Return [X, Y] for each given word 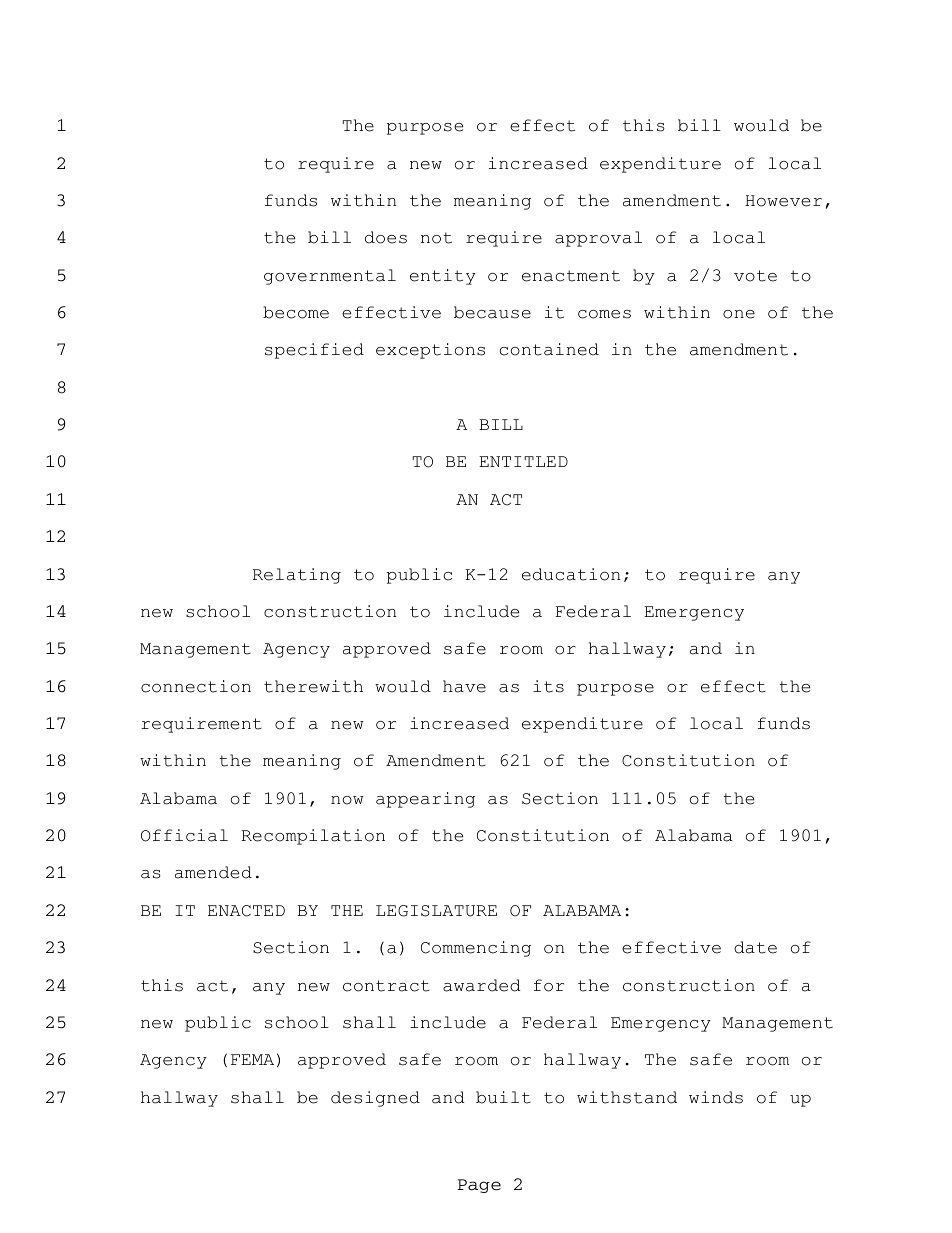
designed [375, 1099]
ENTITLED [523, 461]
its [548, 686]
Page [479, 1186]
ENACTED [246, 911]
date [755, 947]
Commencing [476, 949]
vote [755, 276]
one [739, 314]
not [436, 238]
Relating [297, 576]
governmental [330, 277]
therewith [313, 686]
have [464, 686]
